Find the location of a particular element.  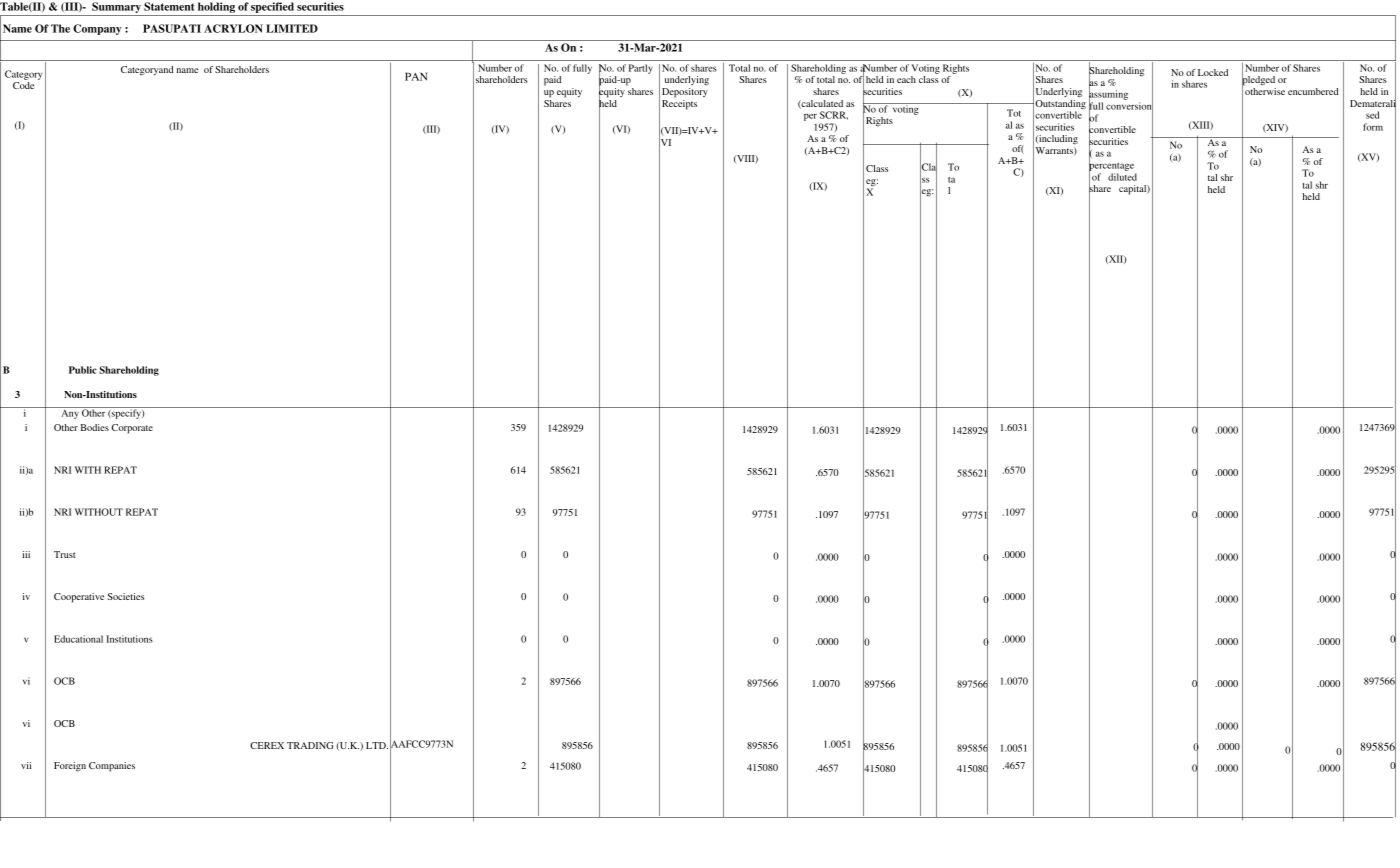

Corporate is located at coordinates (132, 429).
